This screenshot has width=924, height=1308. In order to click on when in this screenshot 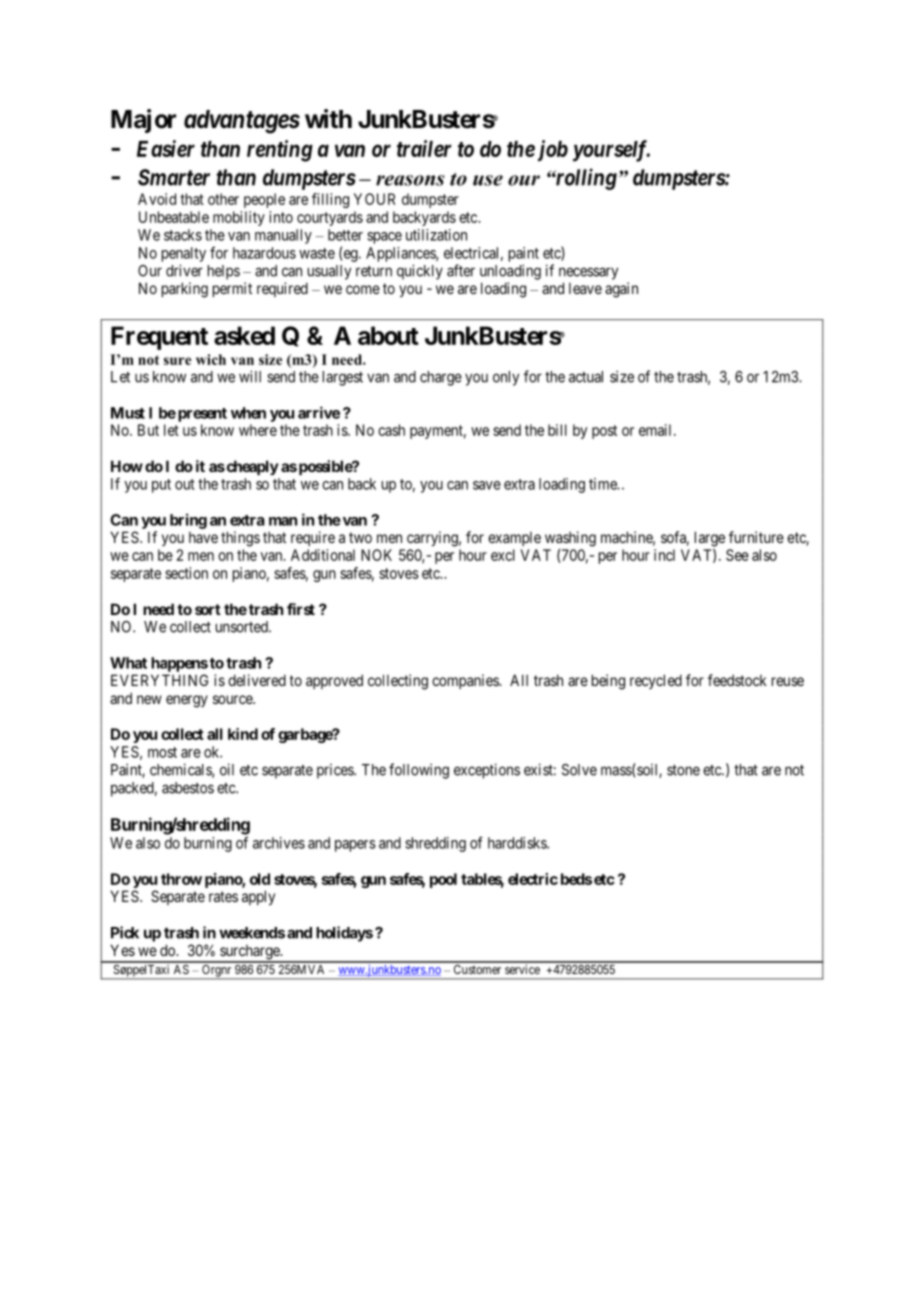, I will do `click(248, 413)`.
